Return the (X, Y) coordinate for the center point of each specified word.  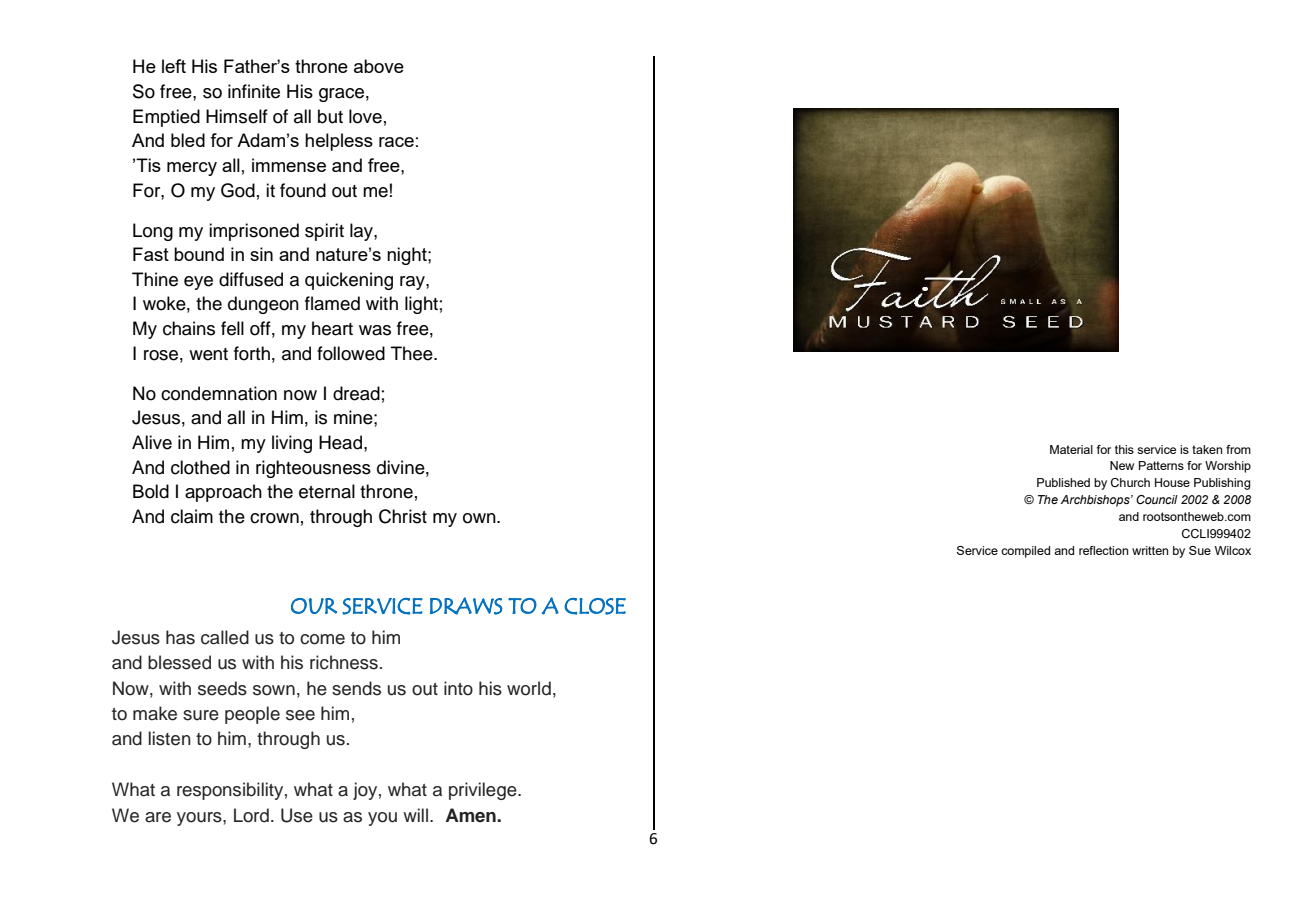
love (365, 116)
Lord (251, 815)
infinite (254, 91)
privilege (484, 791)
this (1124, 449)
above (379, 66)
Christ (403, 516)
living (292, 444)
